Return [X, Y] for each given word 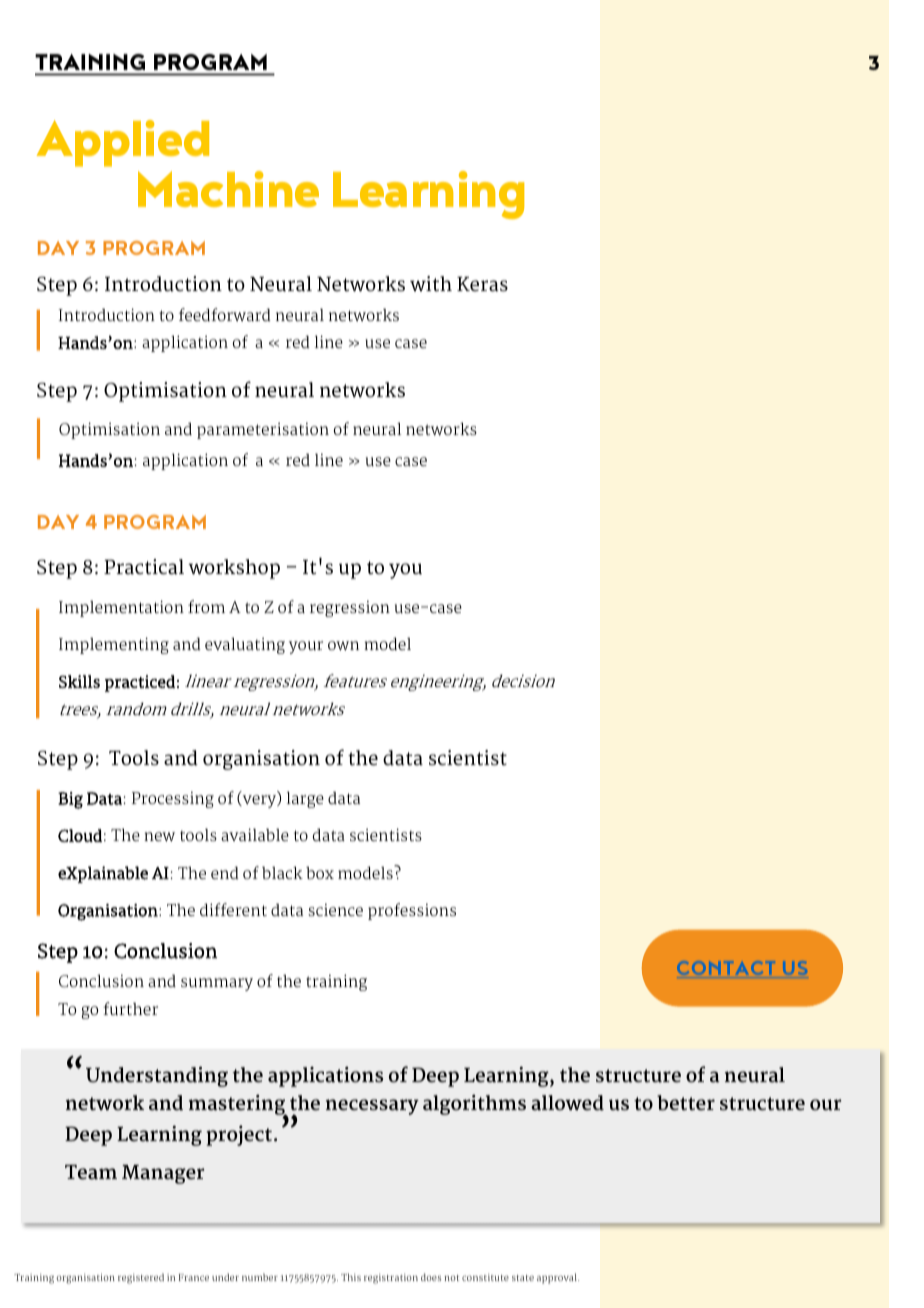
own [343, 646]
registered [141, 1278]
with [431, 284]
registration [391, 1279]
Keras [482, 284]
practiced [140, 683]
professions [412, 911]
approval [558, 1278]
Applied [123, 143]
